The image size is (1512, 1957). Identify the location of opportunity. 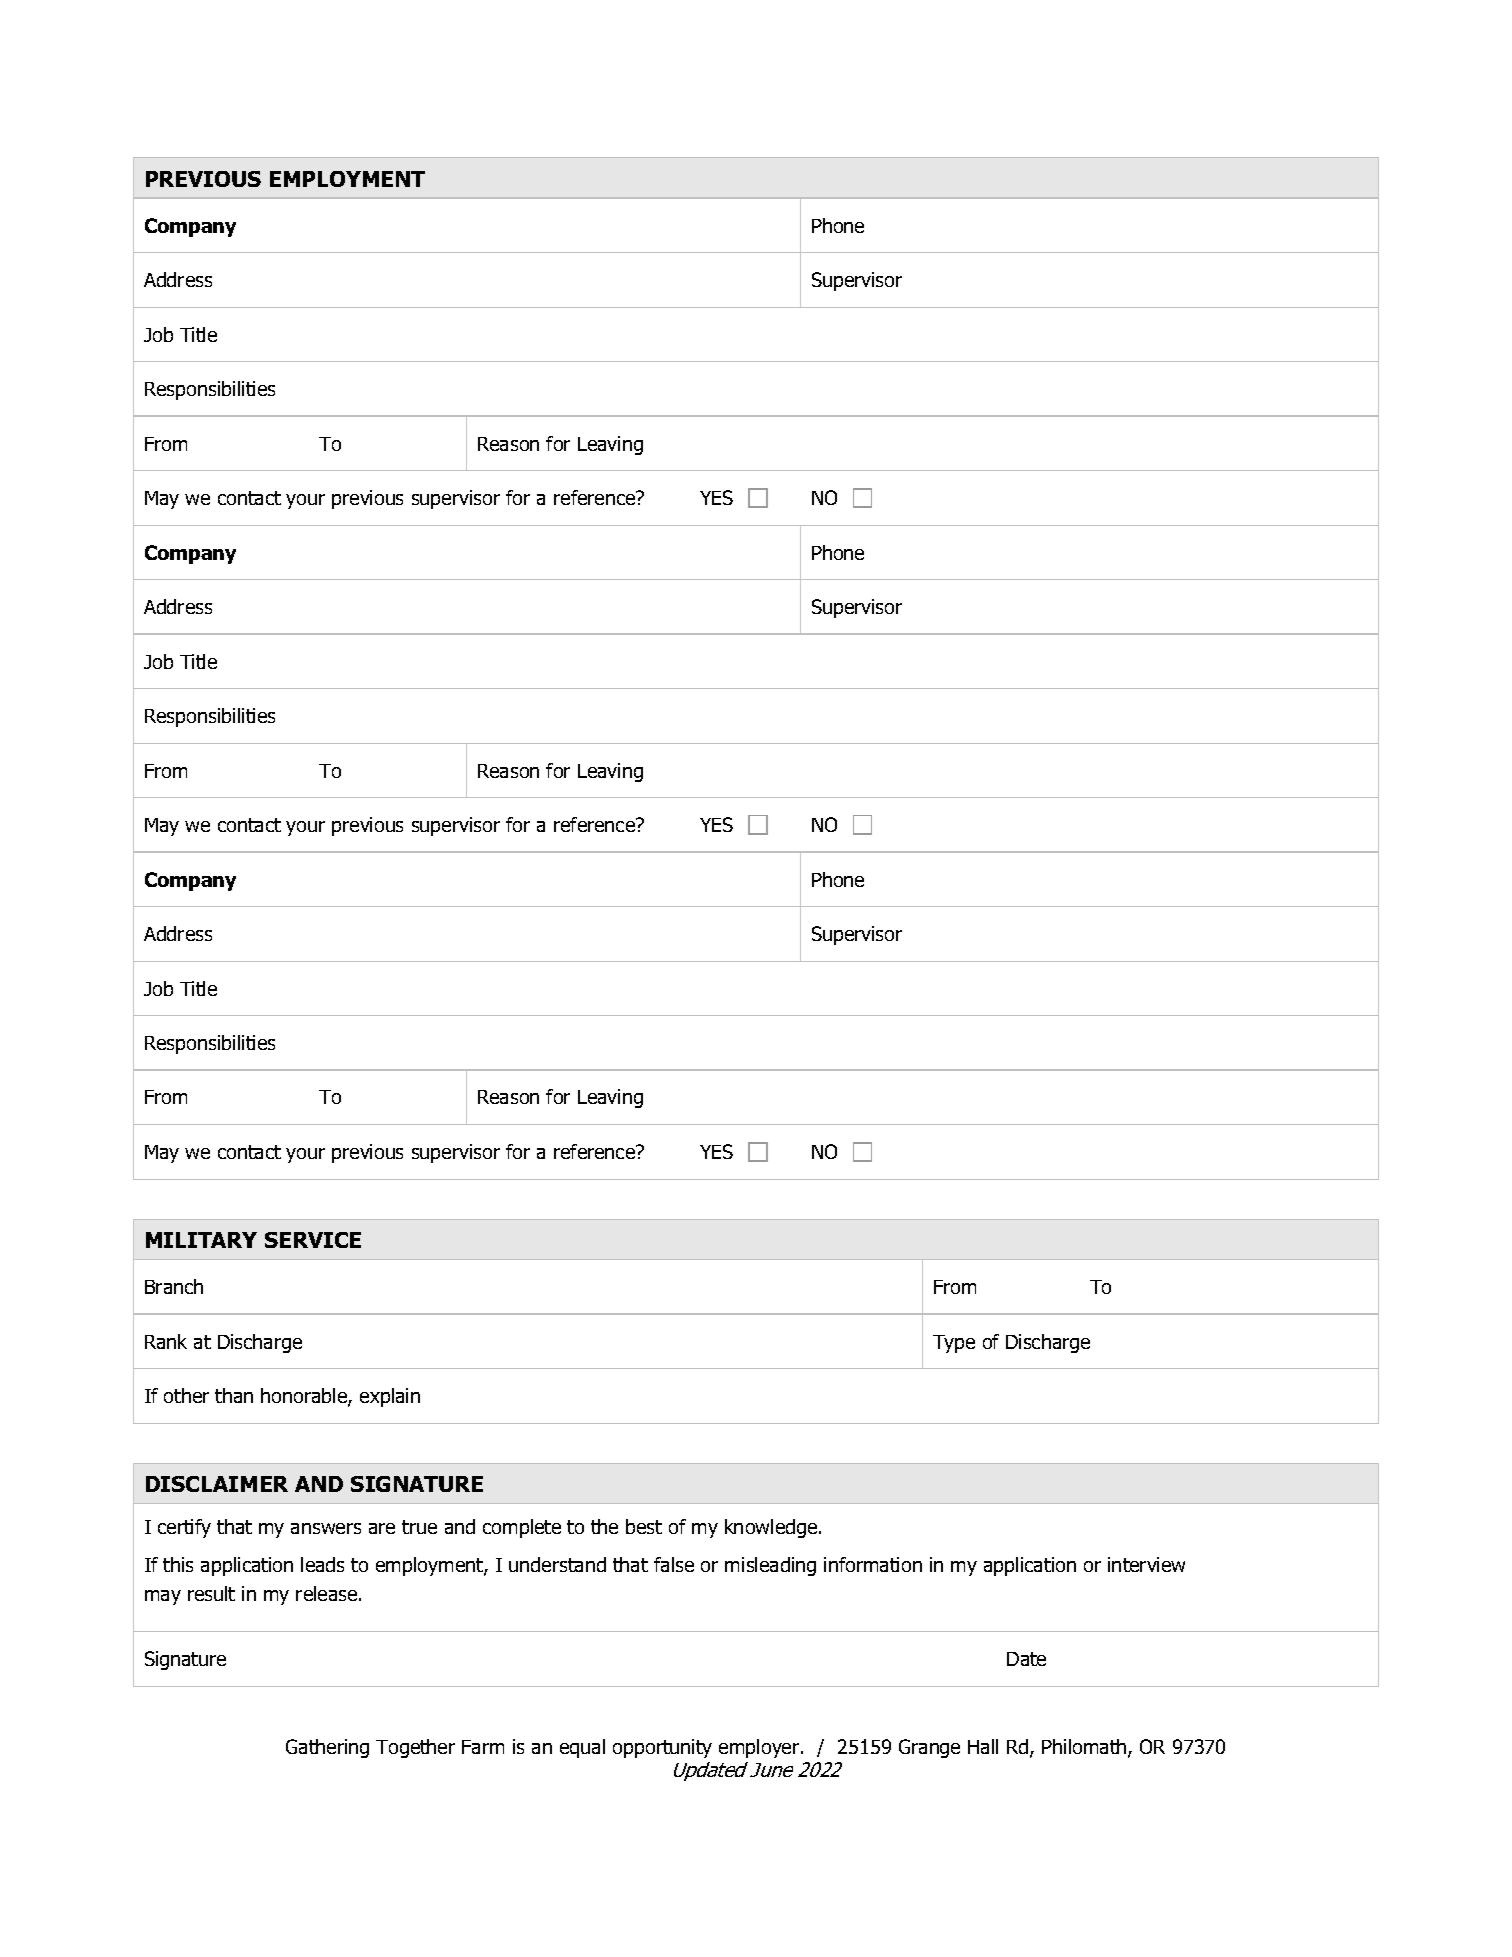
(662, 1748).
